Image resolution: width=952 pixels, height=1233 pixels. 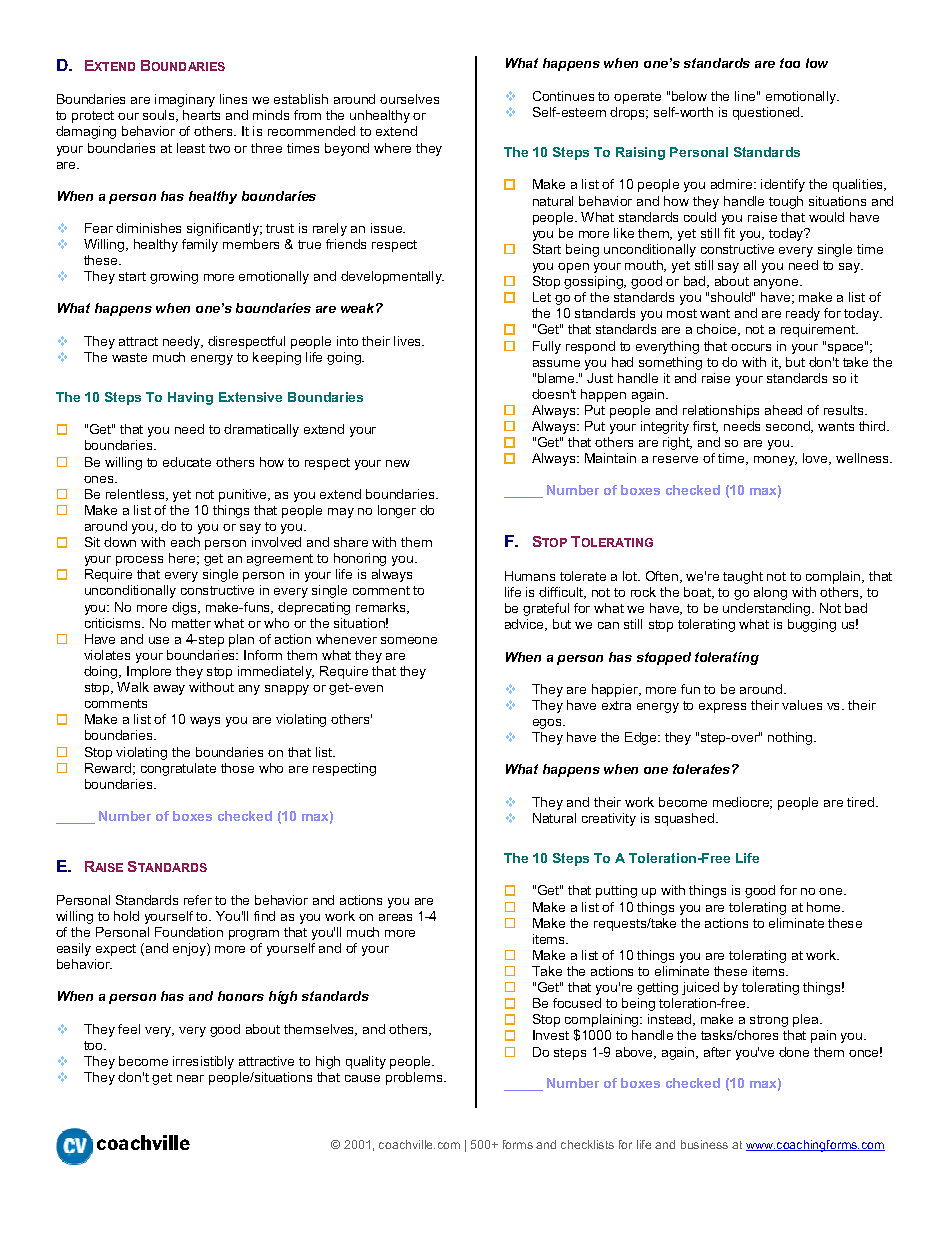 What do you see at coordinates (775, 461) in the page?
I see `money` at bounding box center [775, 461].
